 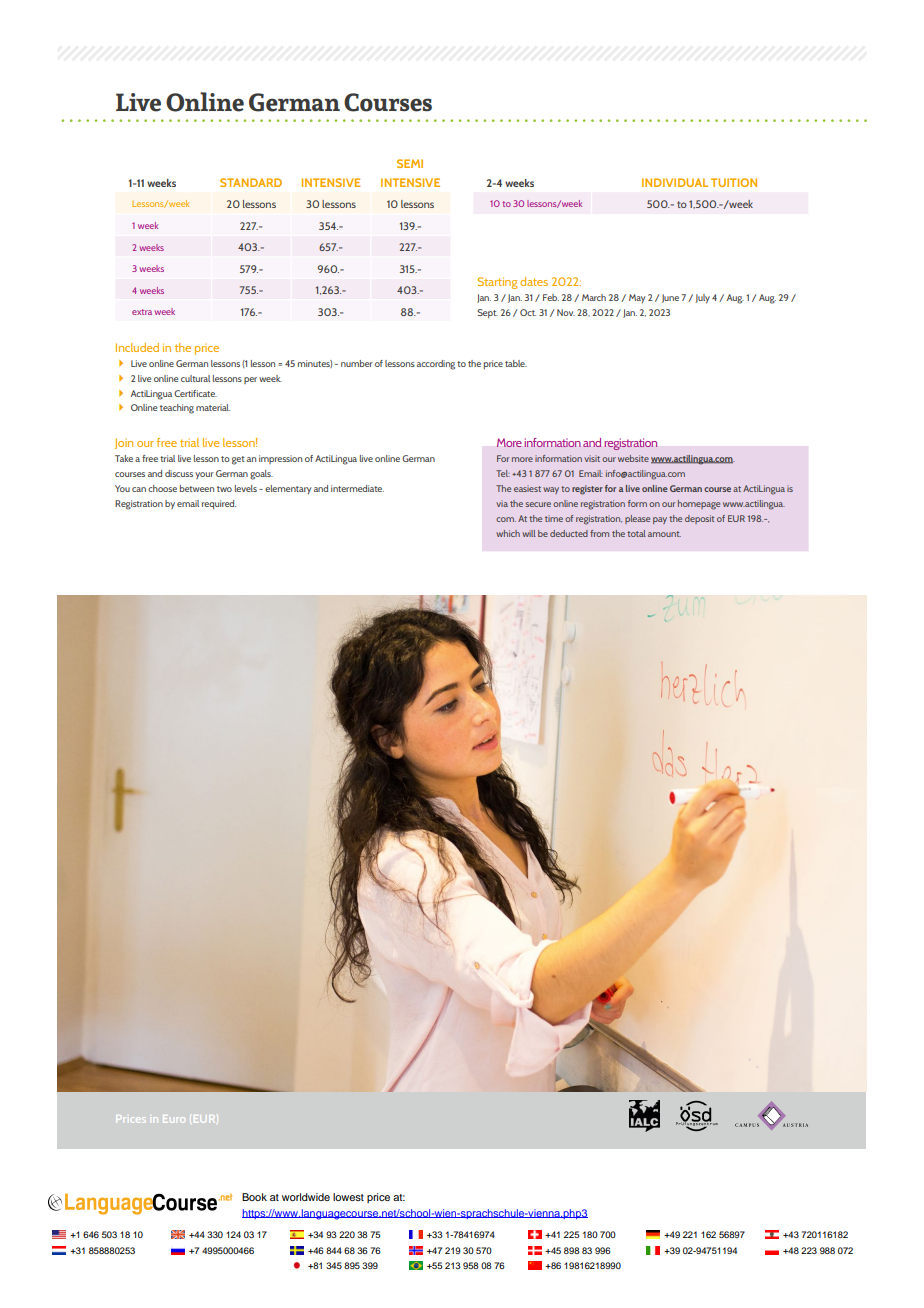 What do you see at coordinates (254, 1197) in the image?
I see `Book` at bounding box center [254, 1197].
